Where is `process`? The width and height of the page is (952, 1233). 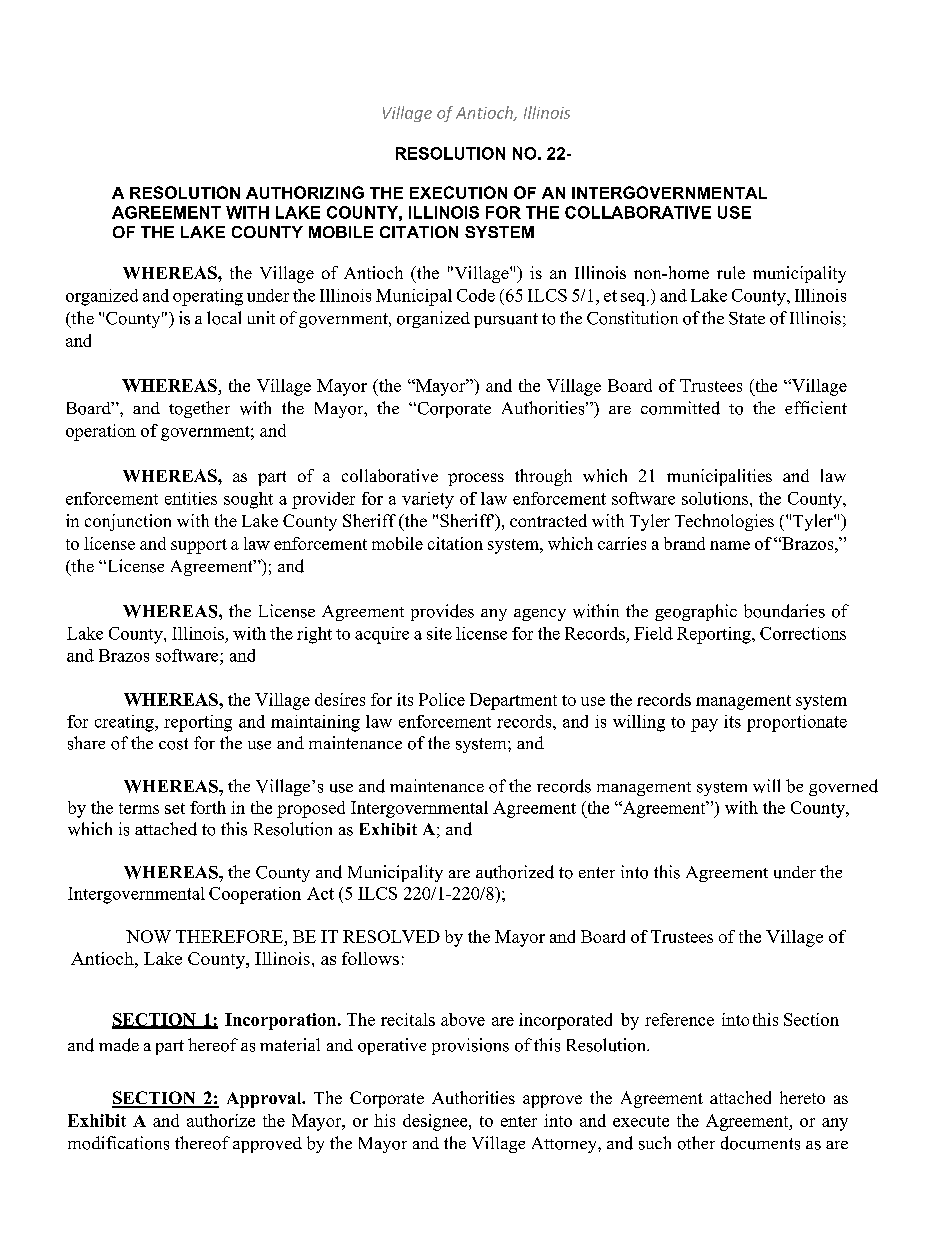 process is located at coordinates (476, 479).
